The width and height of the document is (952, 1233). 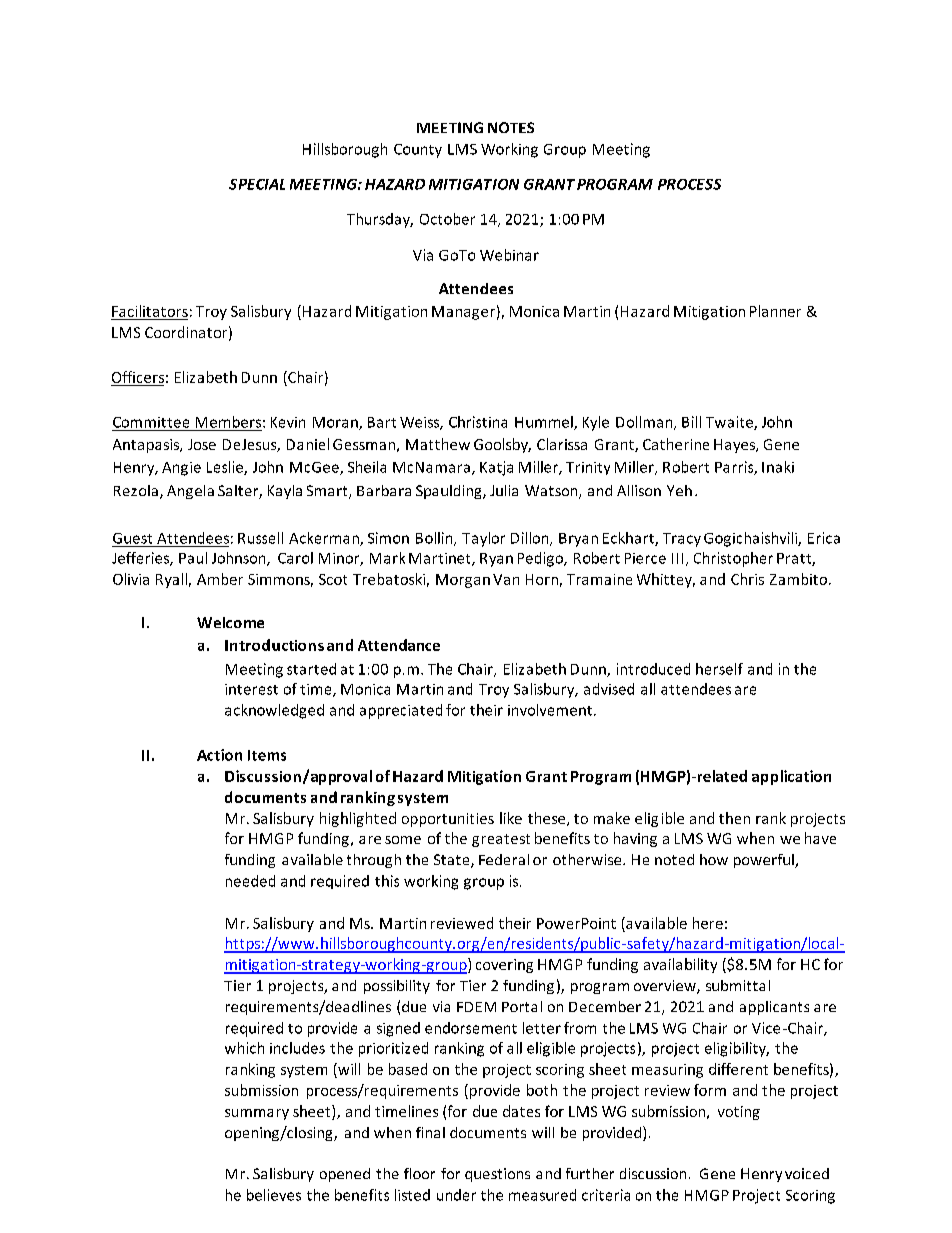 What do you see at coordinates (483, 539) in the document?
I see `Taylor` at bounding box center [483, 539].
